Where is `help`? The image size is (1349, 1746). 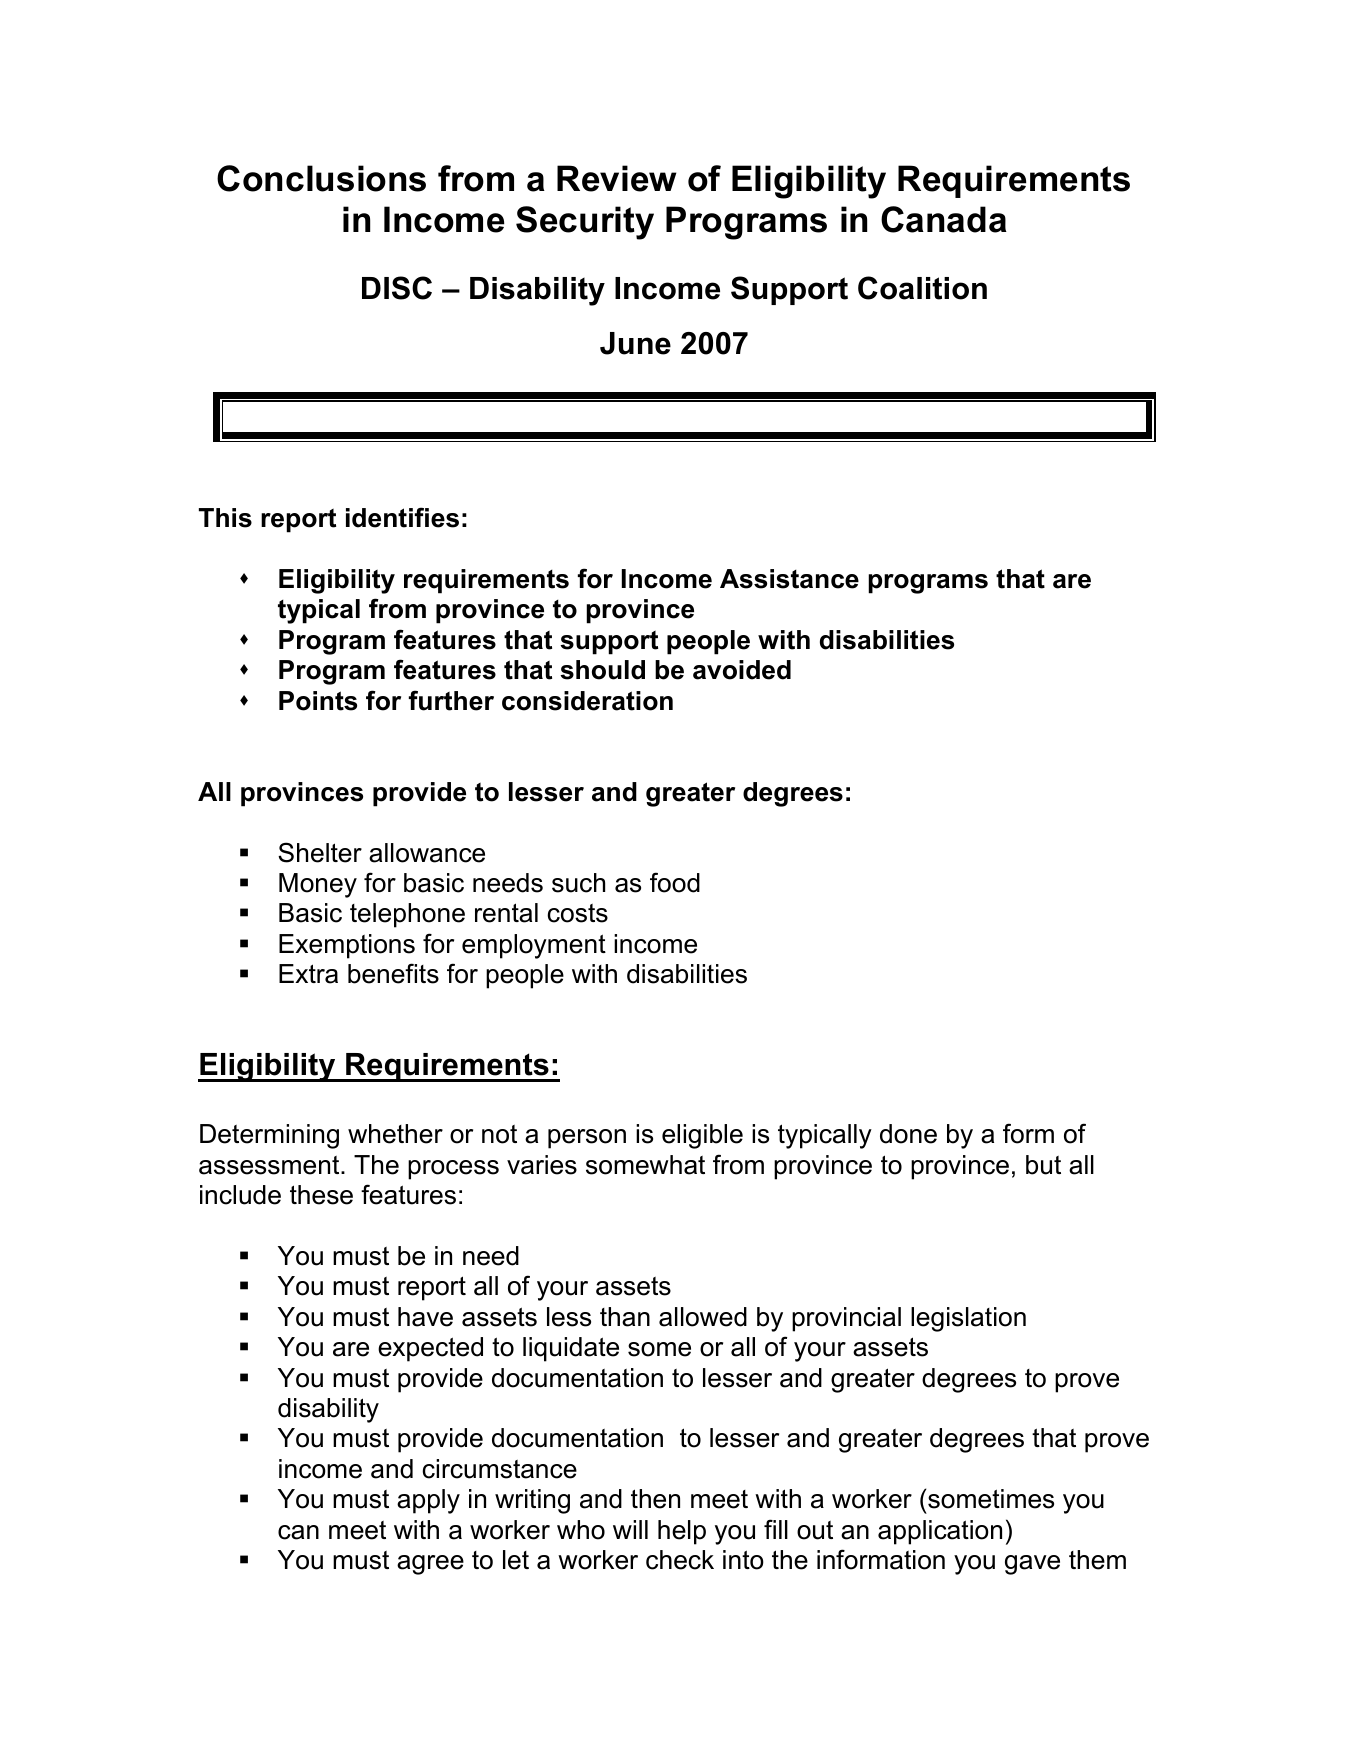
help is located at coordinates (682, 1532).
